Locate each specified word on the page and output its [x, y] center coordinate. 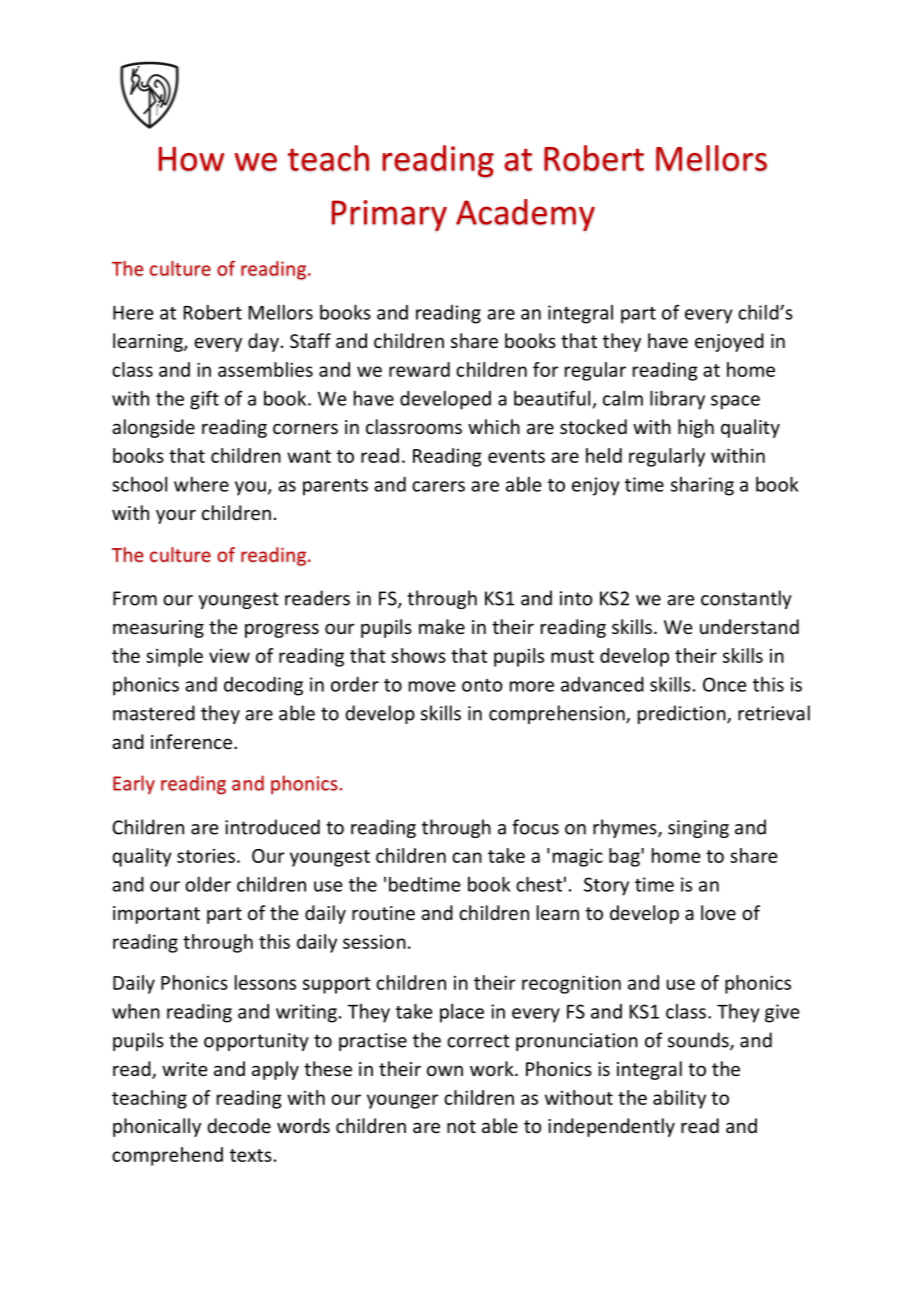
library [677, 400]
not [461, 1126]
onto [482, 685]
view [229, 655]
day [263, 342]
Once [724, 684]
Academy [525, 215]
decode [239, 1125]
